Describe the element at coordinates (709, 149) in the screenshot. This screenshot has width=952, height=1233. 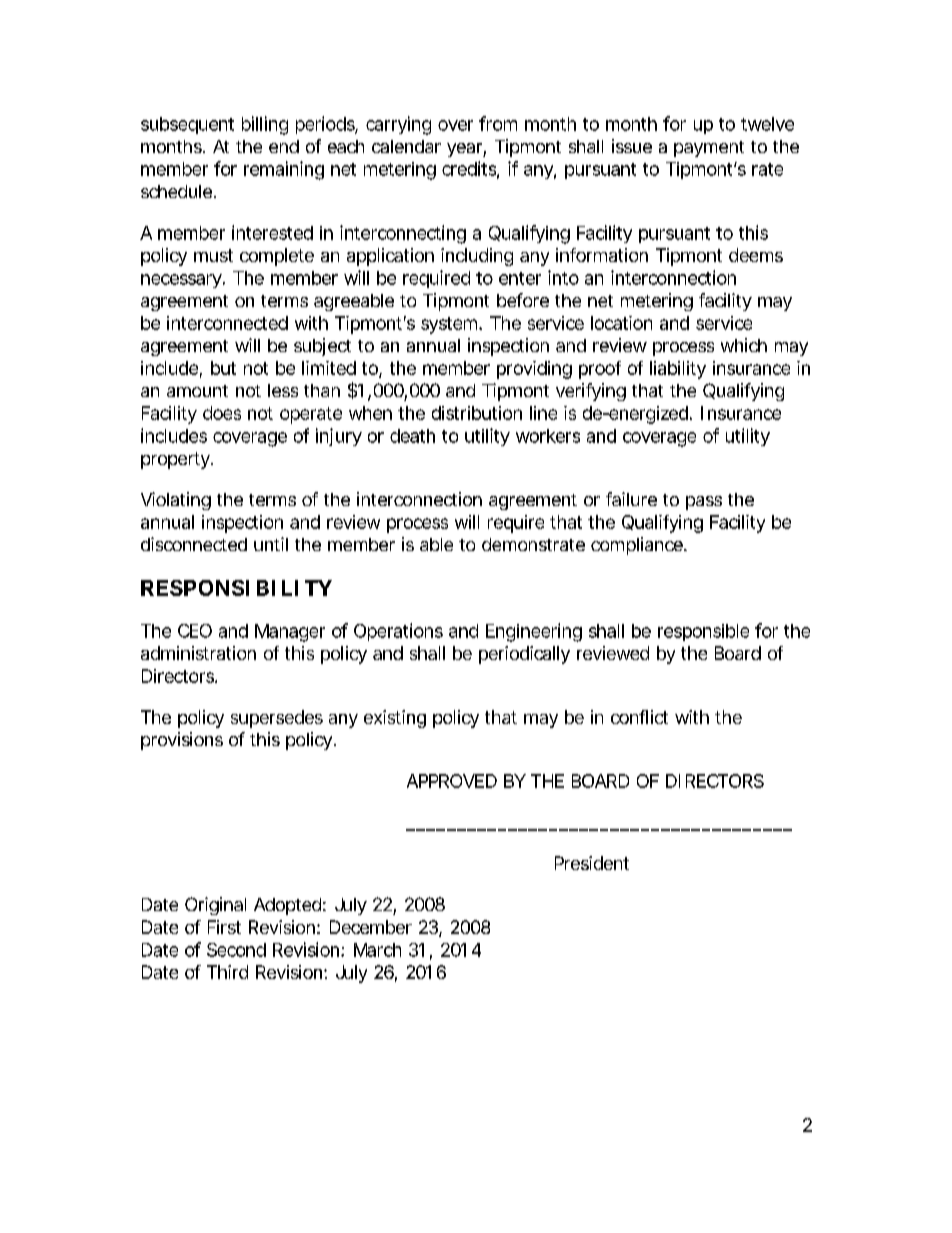
I see `payment` at that location.
